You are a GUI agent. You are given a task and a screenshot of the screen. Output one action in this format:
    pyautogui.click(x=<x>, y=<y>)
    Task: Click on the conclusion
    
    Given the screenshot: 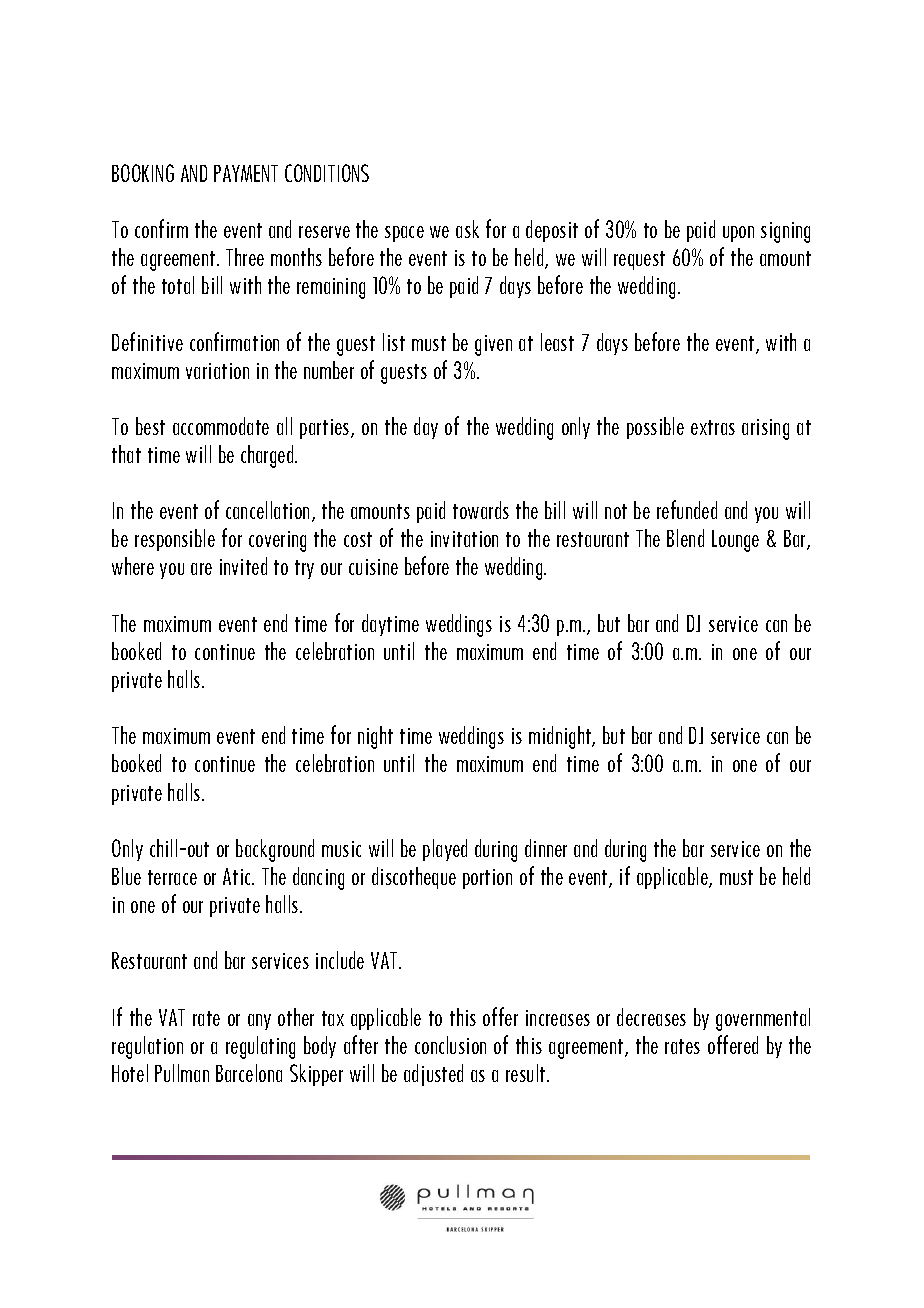 What is the action you would take?
    pyautogui.click(x=450, y=1045)
